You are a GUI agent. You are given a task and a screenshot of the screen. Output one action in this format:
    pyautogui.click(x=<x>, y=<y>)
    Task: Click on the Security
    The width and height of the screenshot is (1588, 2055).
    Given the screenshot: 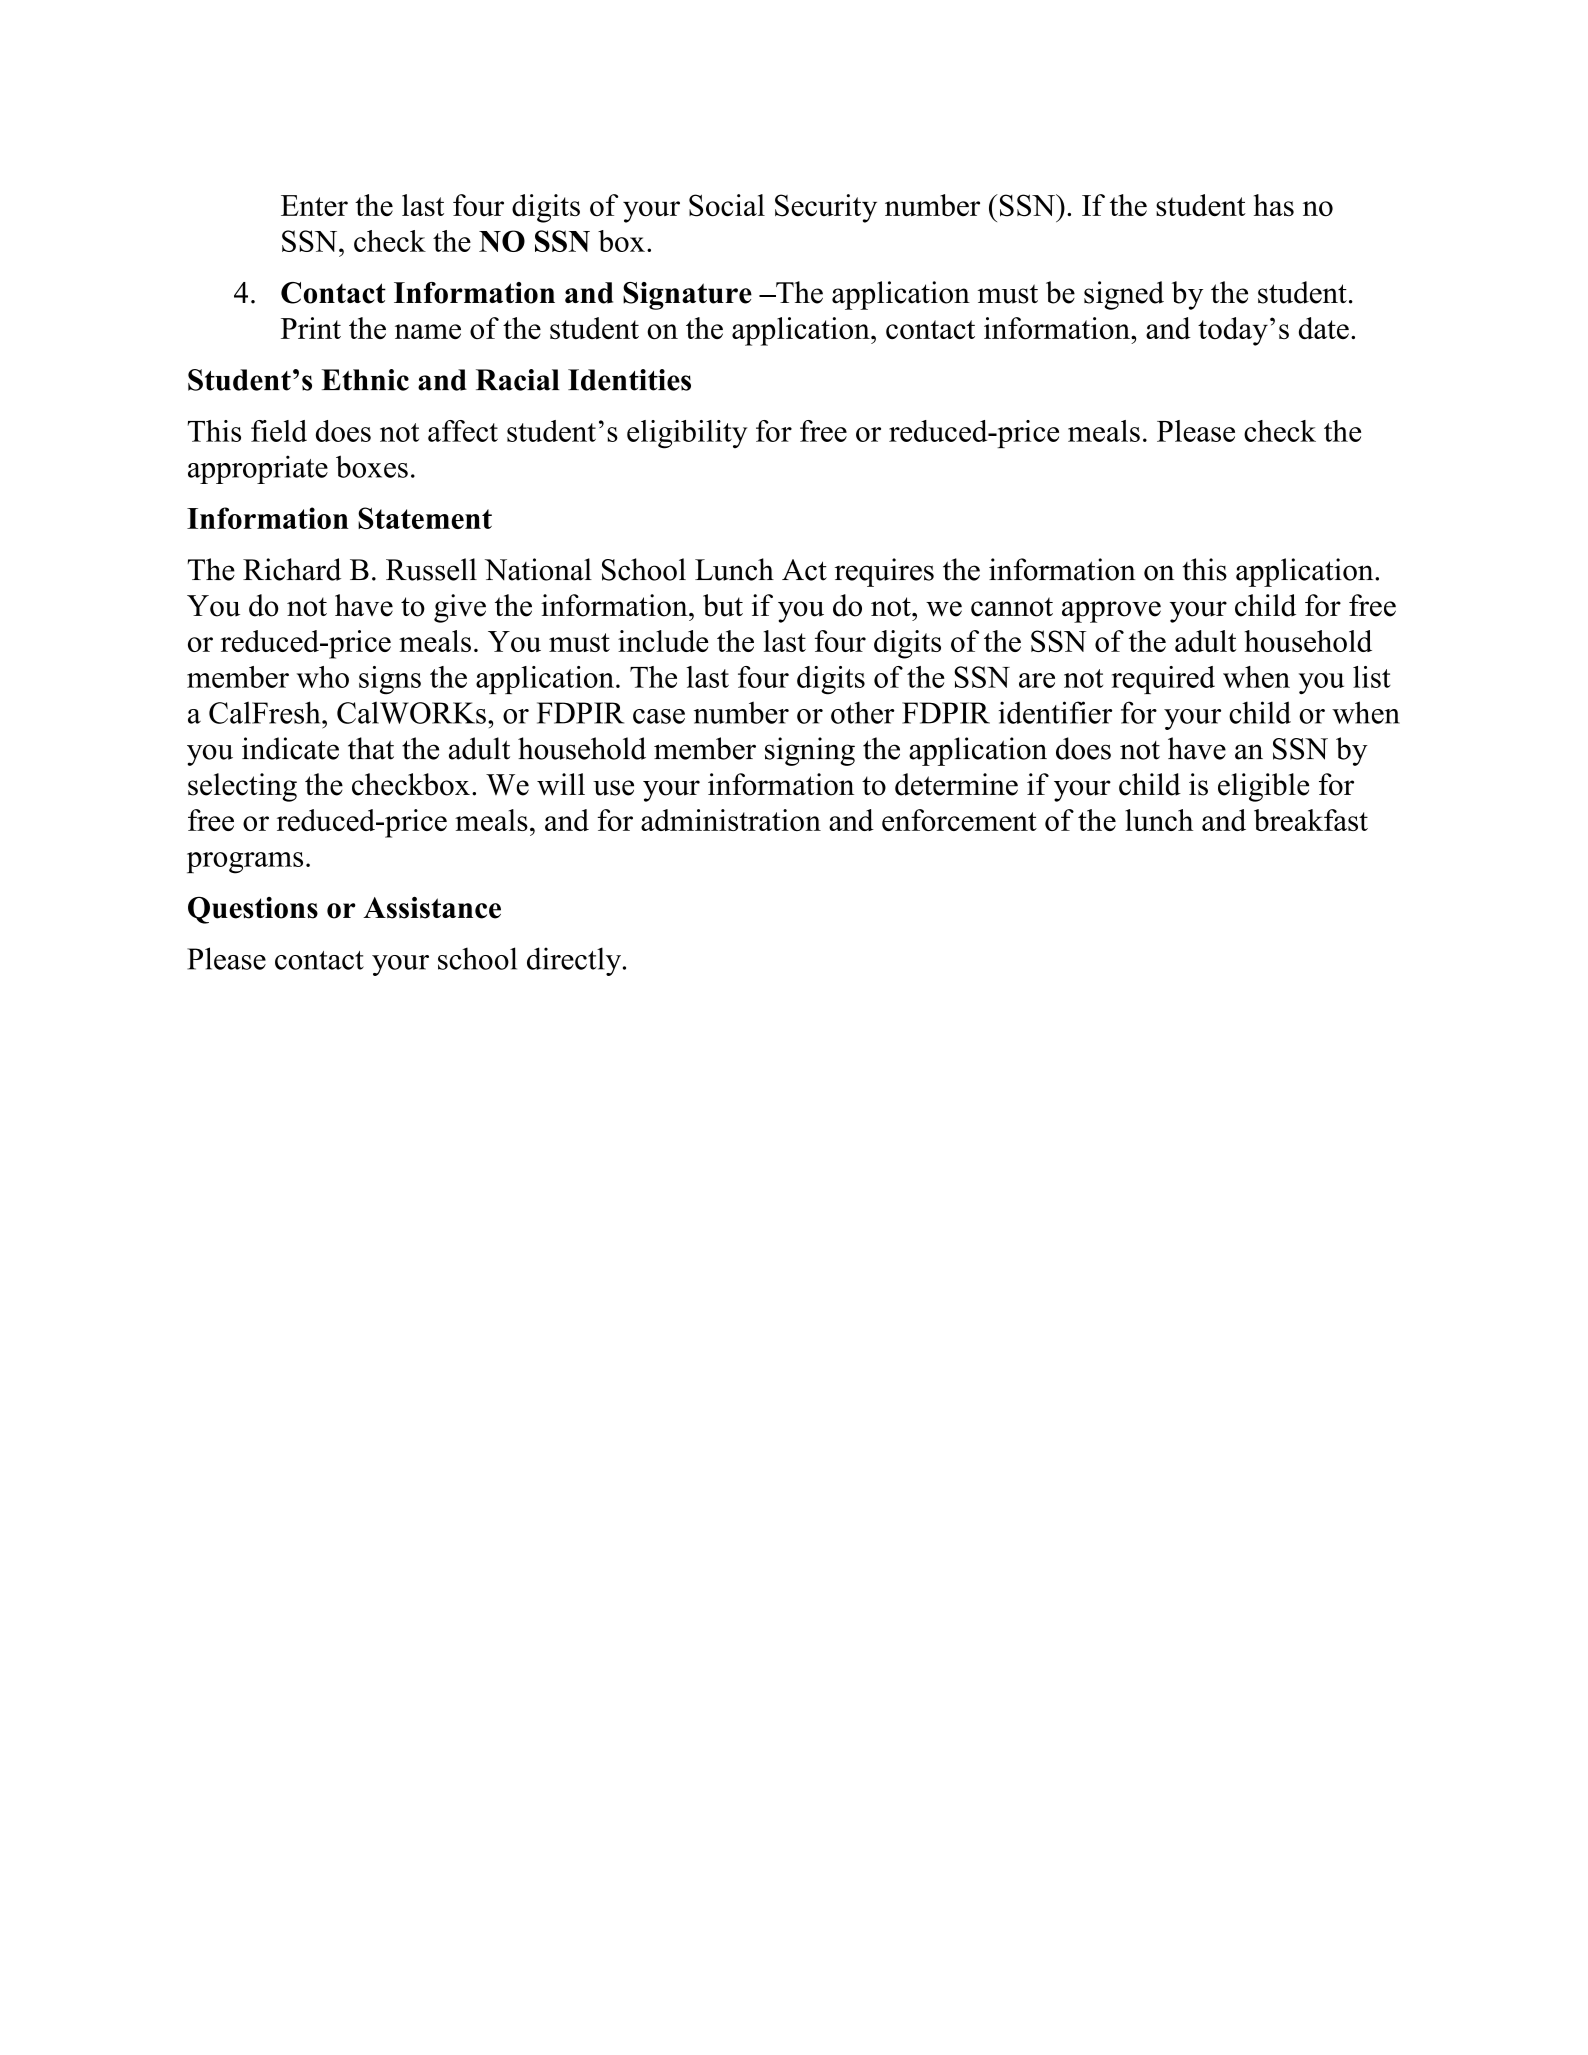 What is the action you would take?
    pyautogui.click(x=826, y=208)
